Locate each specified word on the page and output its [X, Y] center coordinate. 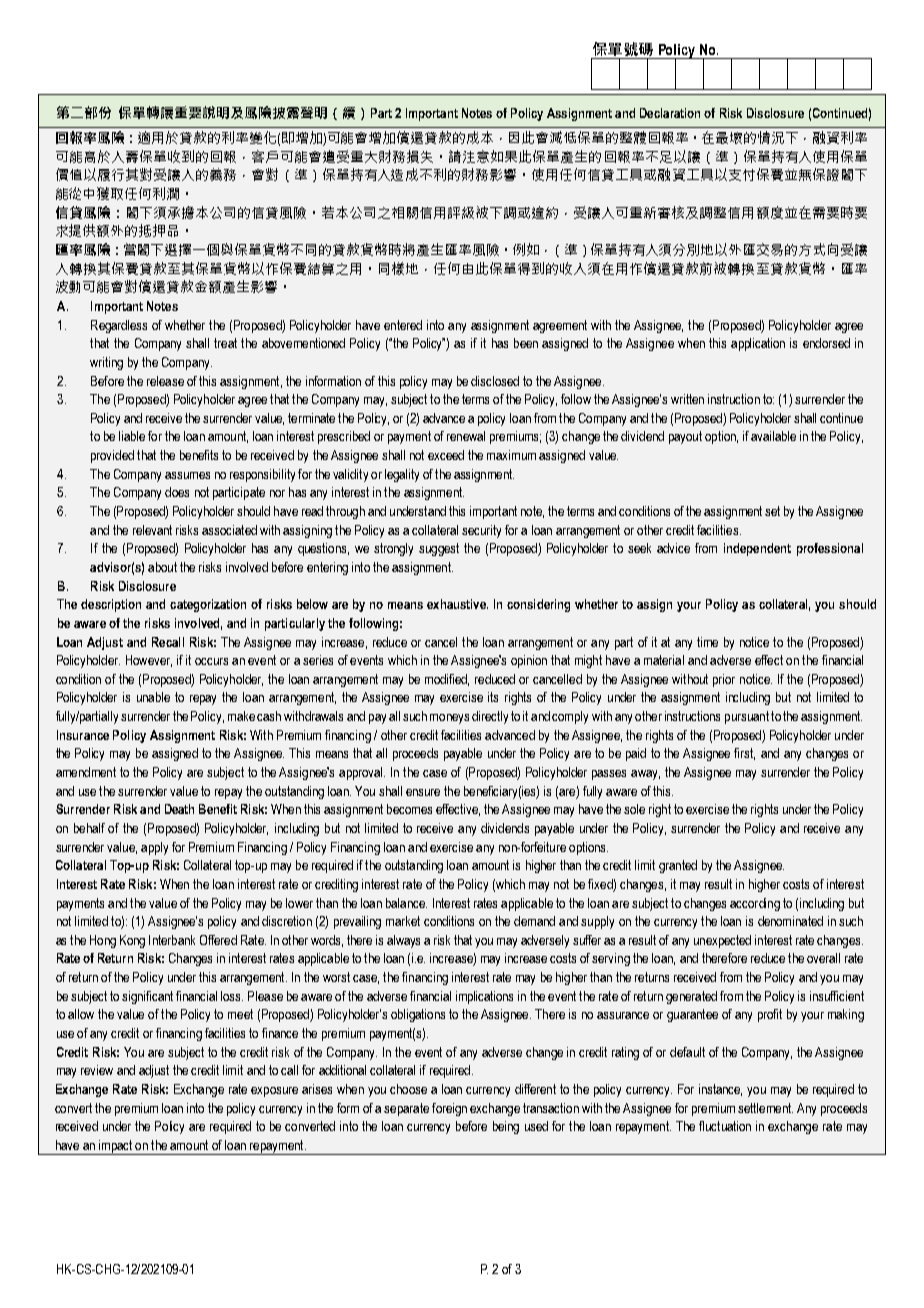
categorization [208, 605]
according [755, 904]
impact [116, 1147]
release [165, 381]
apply [154, 848]
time [707, 642]
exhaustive [457, 604]
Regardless [119, 326]
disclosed [495, 381]
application [758, 344]
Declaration [670, 113]
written [687, 399]
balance [406, 903]
